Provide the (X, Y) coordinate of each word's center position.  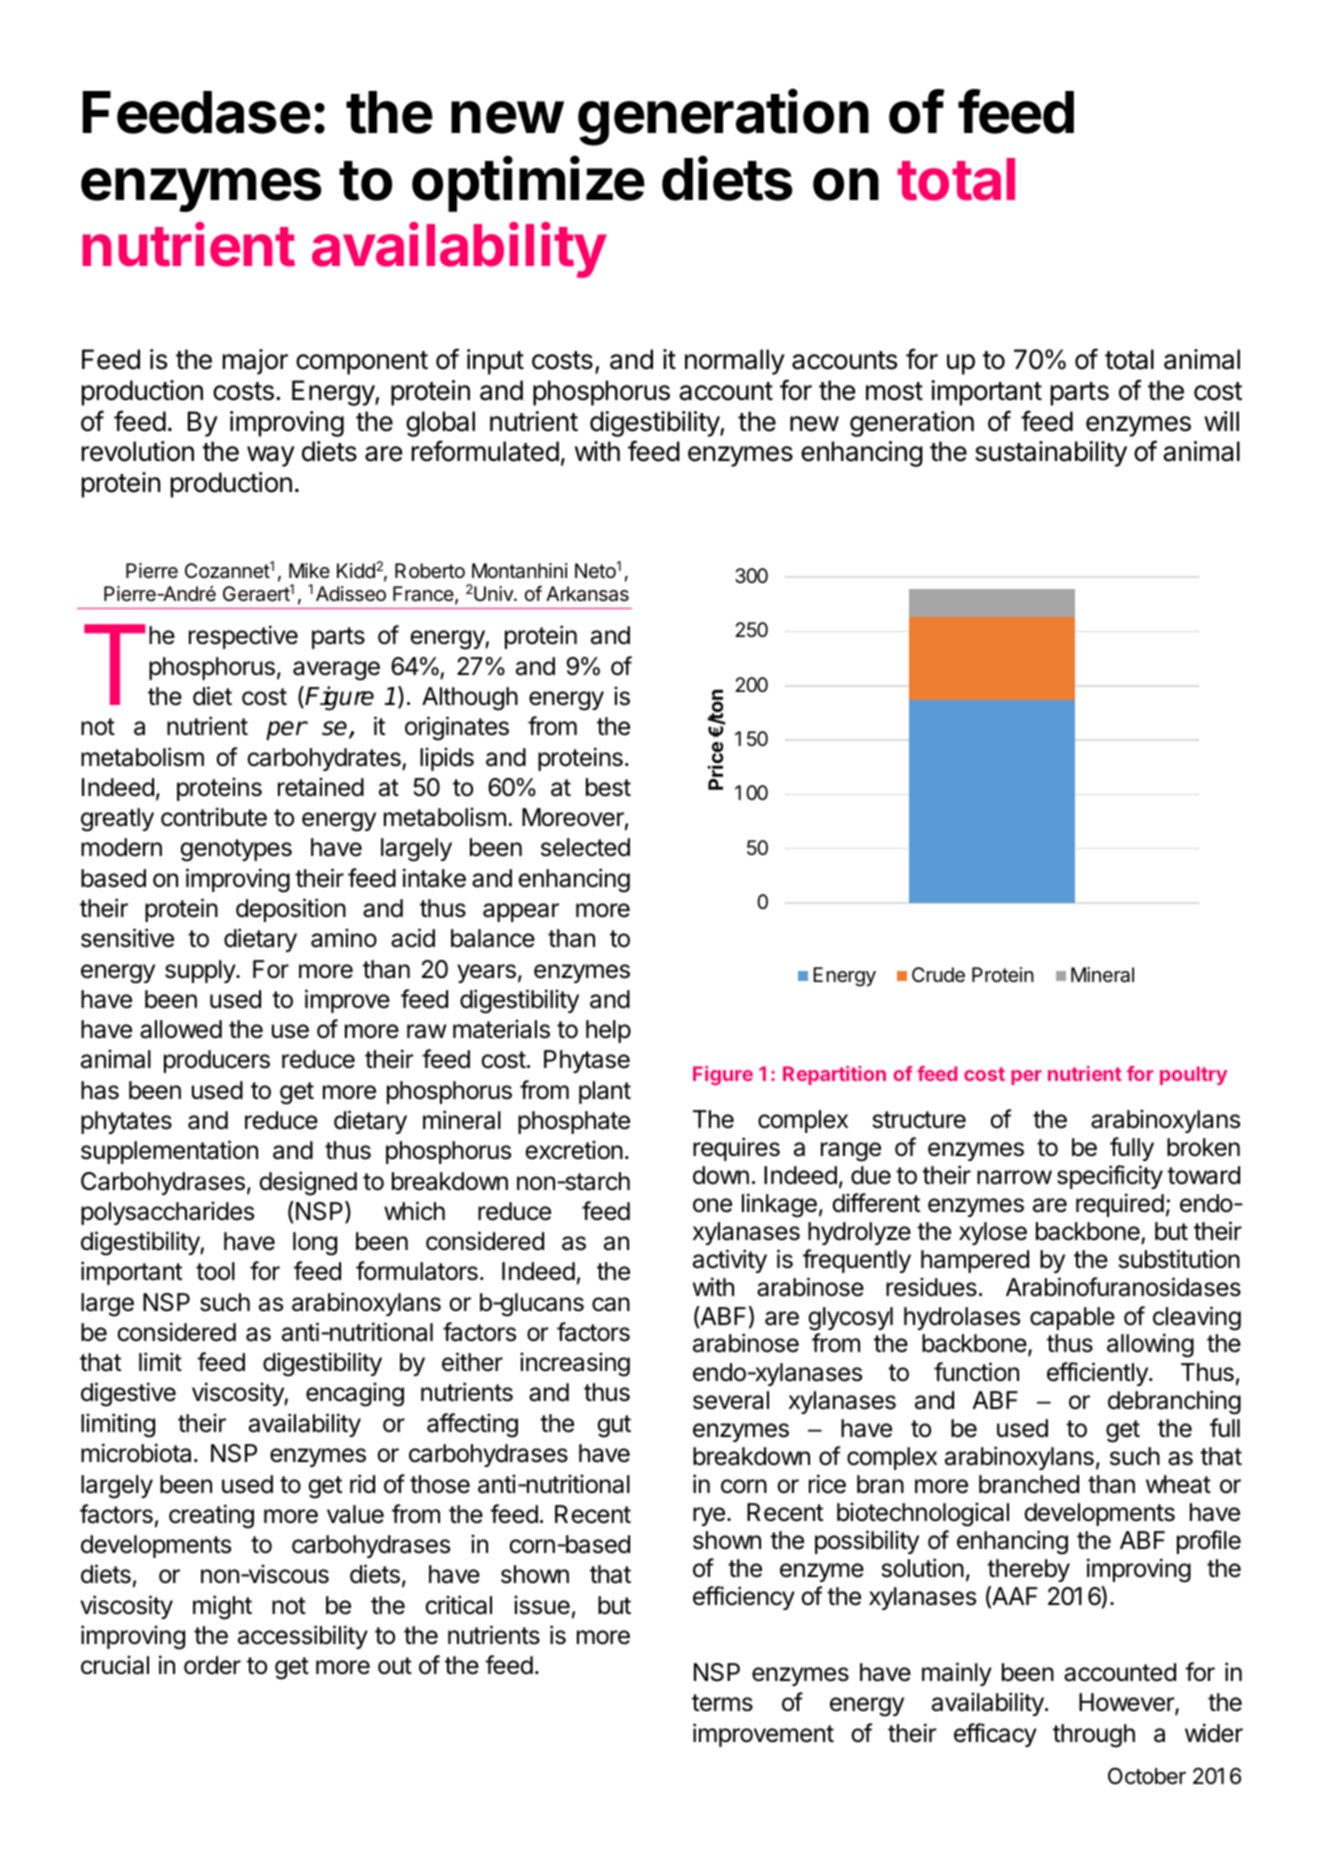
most (894, 391)
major (255, 362)
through (1094, 1736)
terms (722, 1703)
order (212, 1665)
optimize (528, 184)
